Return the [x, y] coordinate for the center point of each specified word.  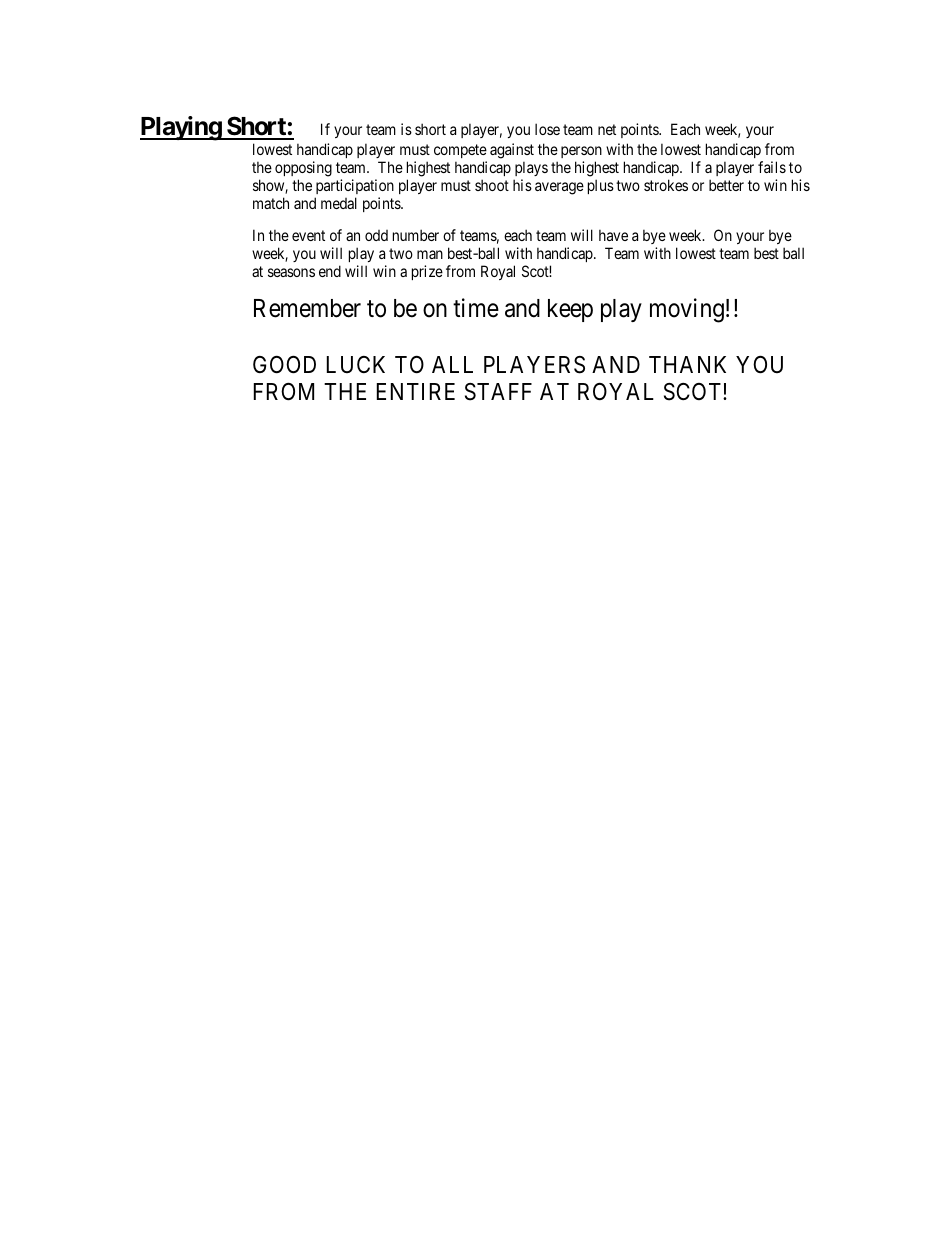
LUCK [356, 364]
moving [687, 310]
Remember [307, 308]
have [613, 235]
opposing [303, 169]
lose [547, 129]
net [607, 129]
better [726, 185]
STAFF [498, 392]
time [476, 308]
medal [339, 203]
